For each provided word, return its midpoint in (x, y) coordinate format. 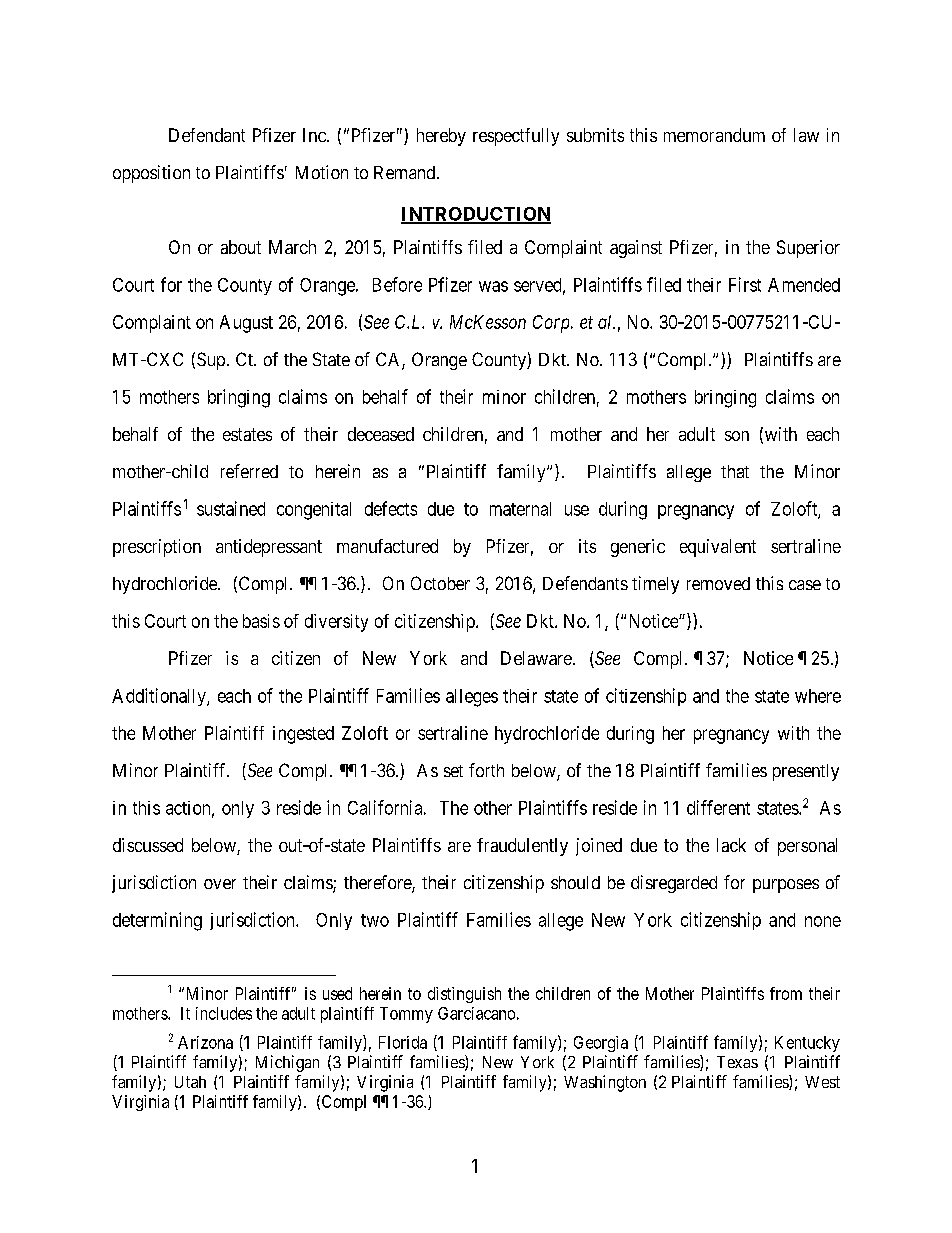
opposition (151, 174)
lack (731, 845)
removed (718, 583)
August (246, 324)
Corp (552, 324)
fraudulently (522, 847)
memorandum (714, 135)
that (735, 471)
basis (261, 621)
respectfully (516, 137)
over (220, 884)
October (440, 583)
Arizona (205, 1042)
